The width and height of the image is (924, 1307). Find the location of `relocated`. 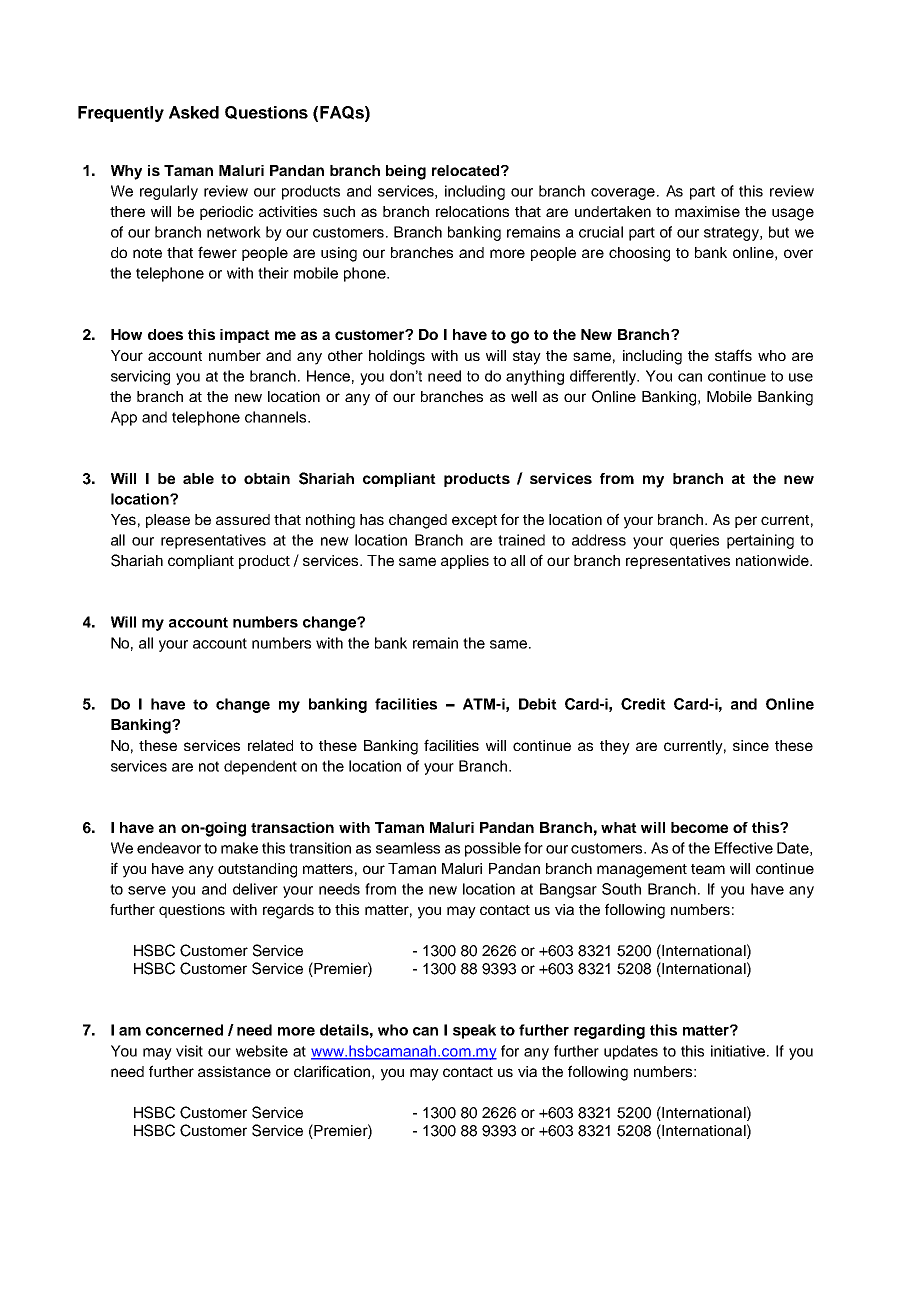

relocated is located at coordinates (467, 170).
